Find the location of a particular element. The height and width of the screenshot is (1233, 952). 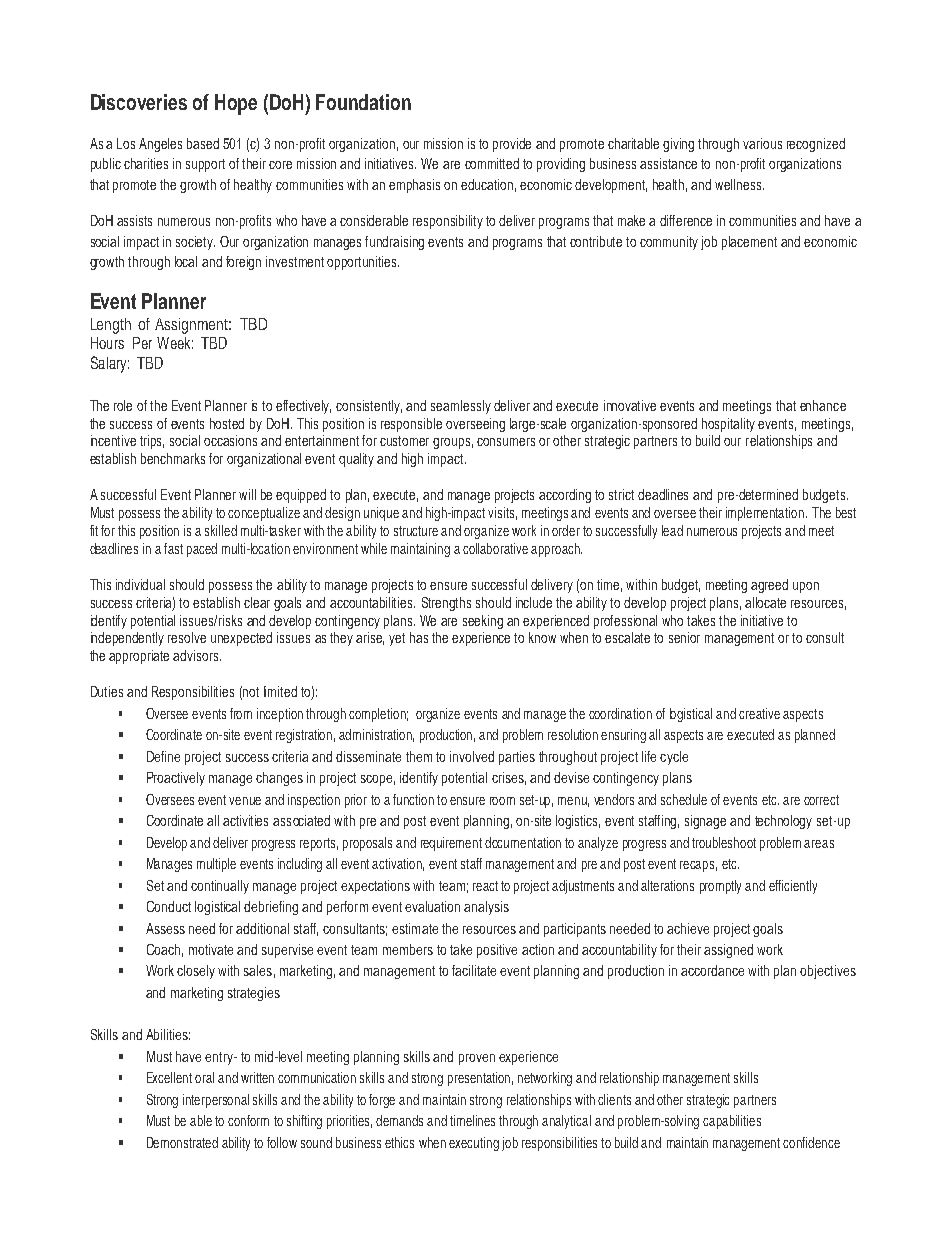

interpersonal is located at coordinates (216, 1101).
